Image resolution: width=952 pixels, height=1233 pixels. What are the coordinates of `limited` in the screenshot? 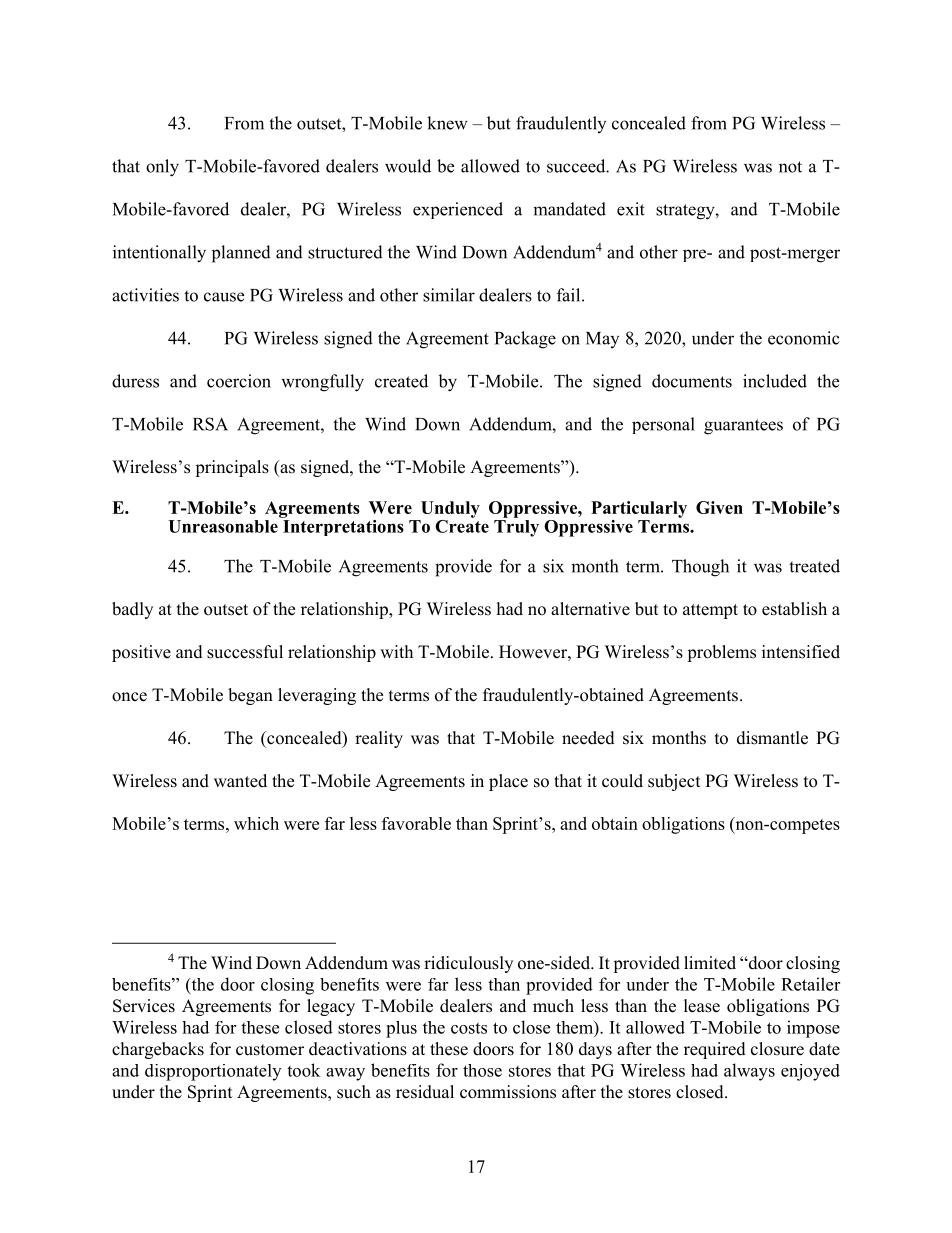 It's located at (710, 963).
